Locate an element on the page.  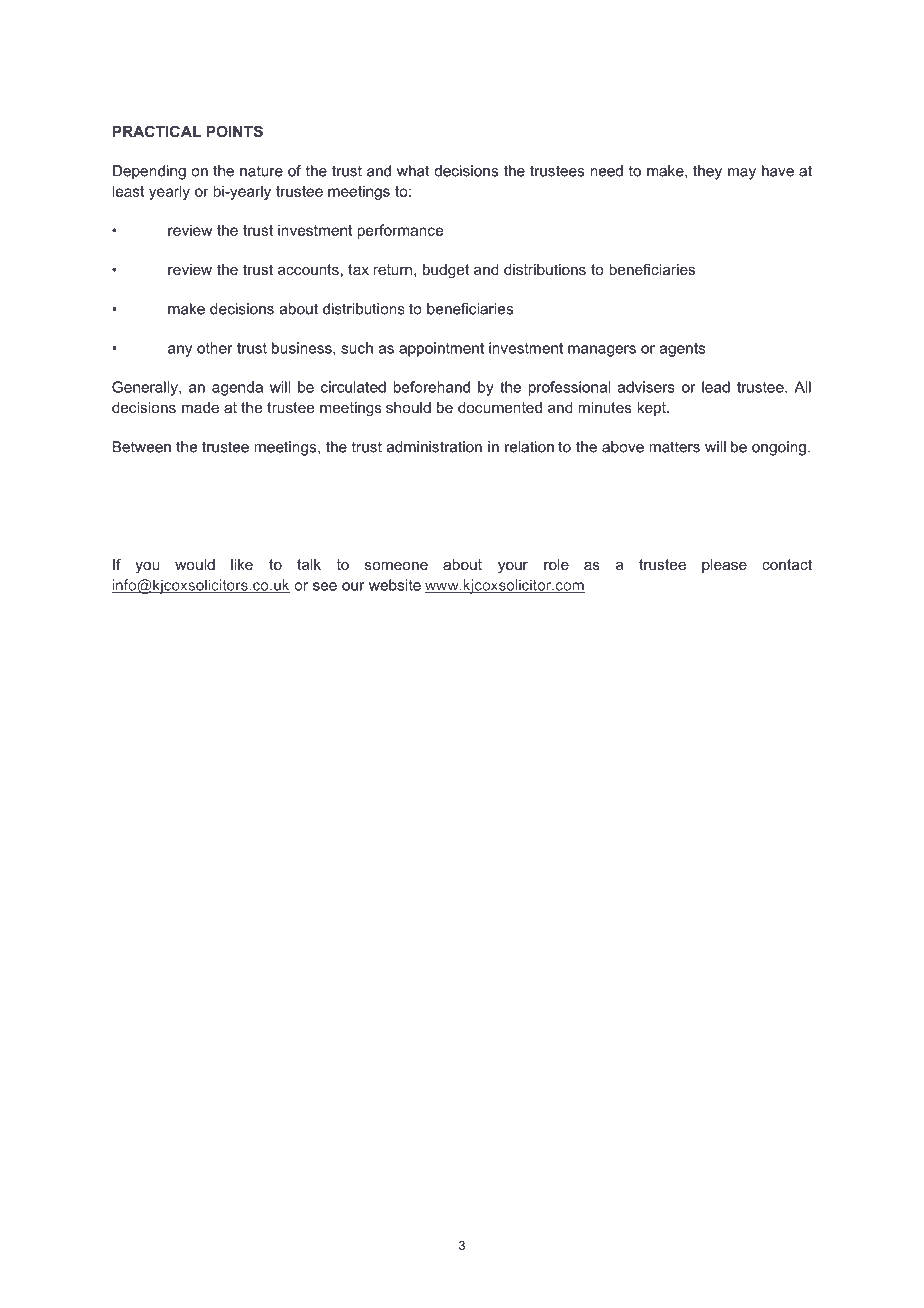
would is located at coordinates (195, 564).
